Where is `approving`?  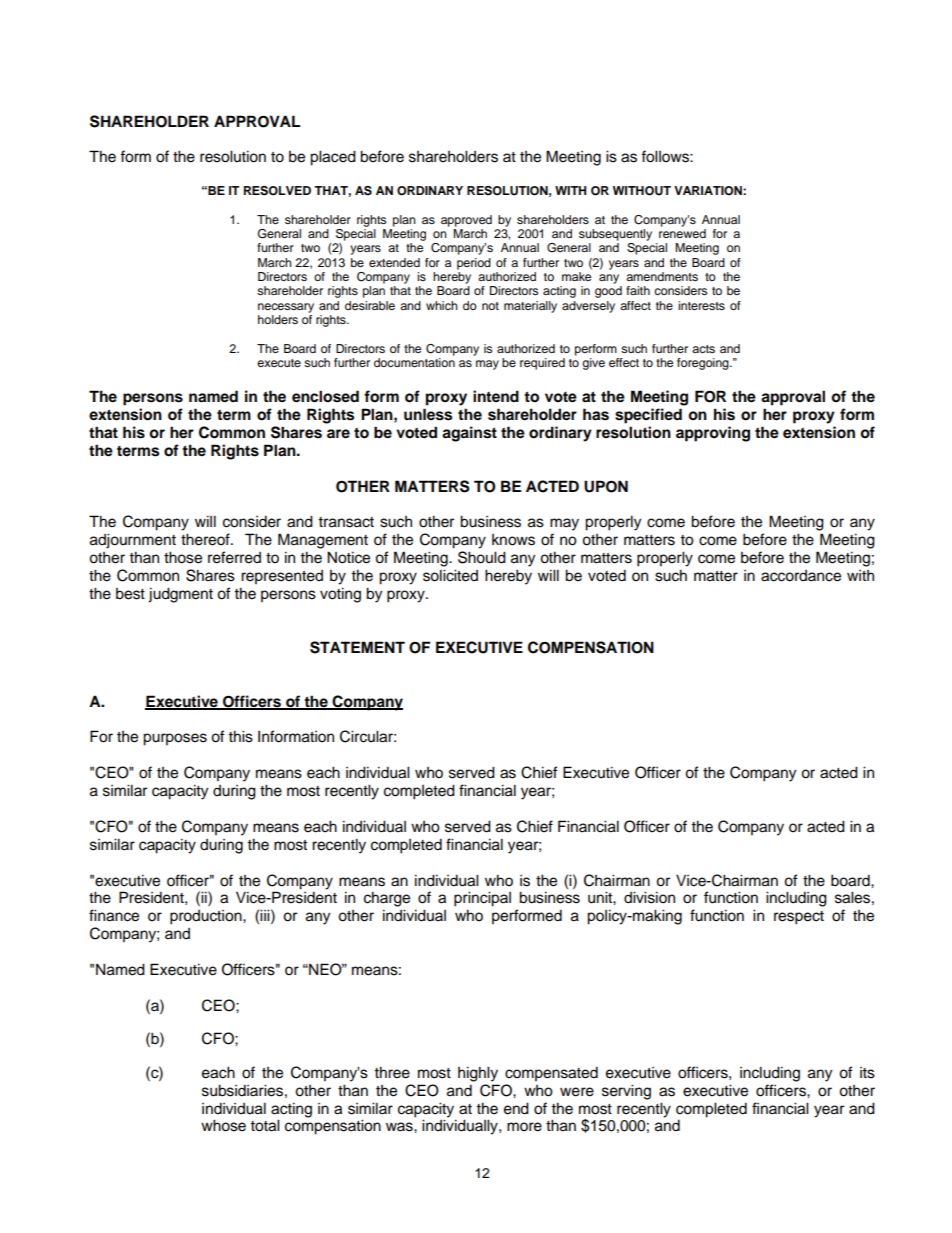 approving is located at coordinates (713, 434).
